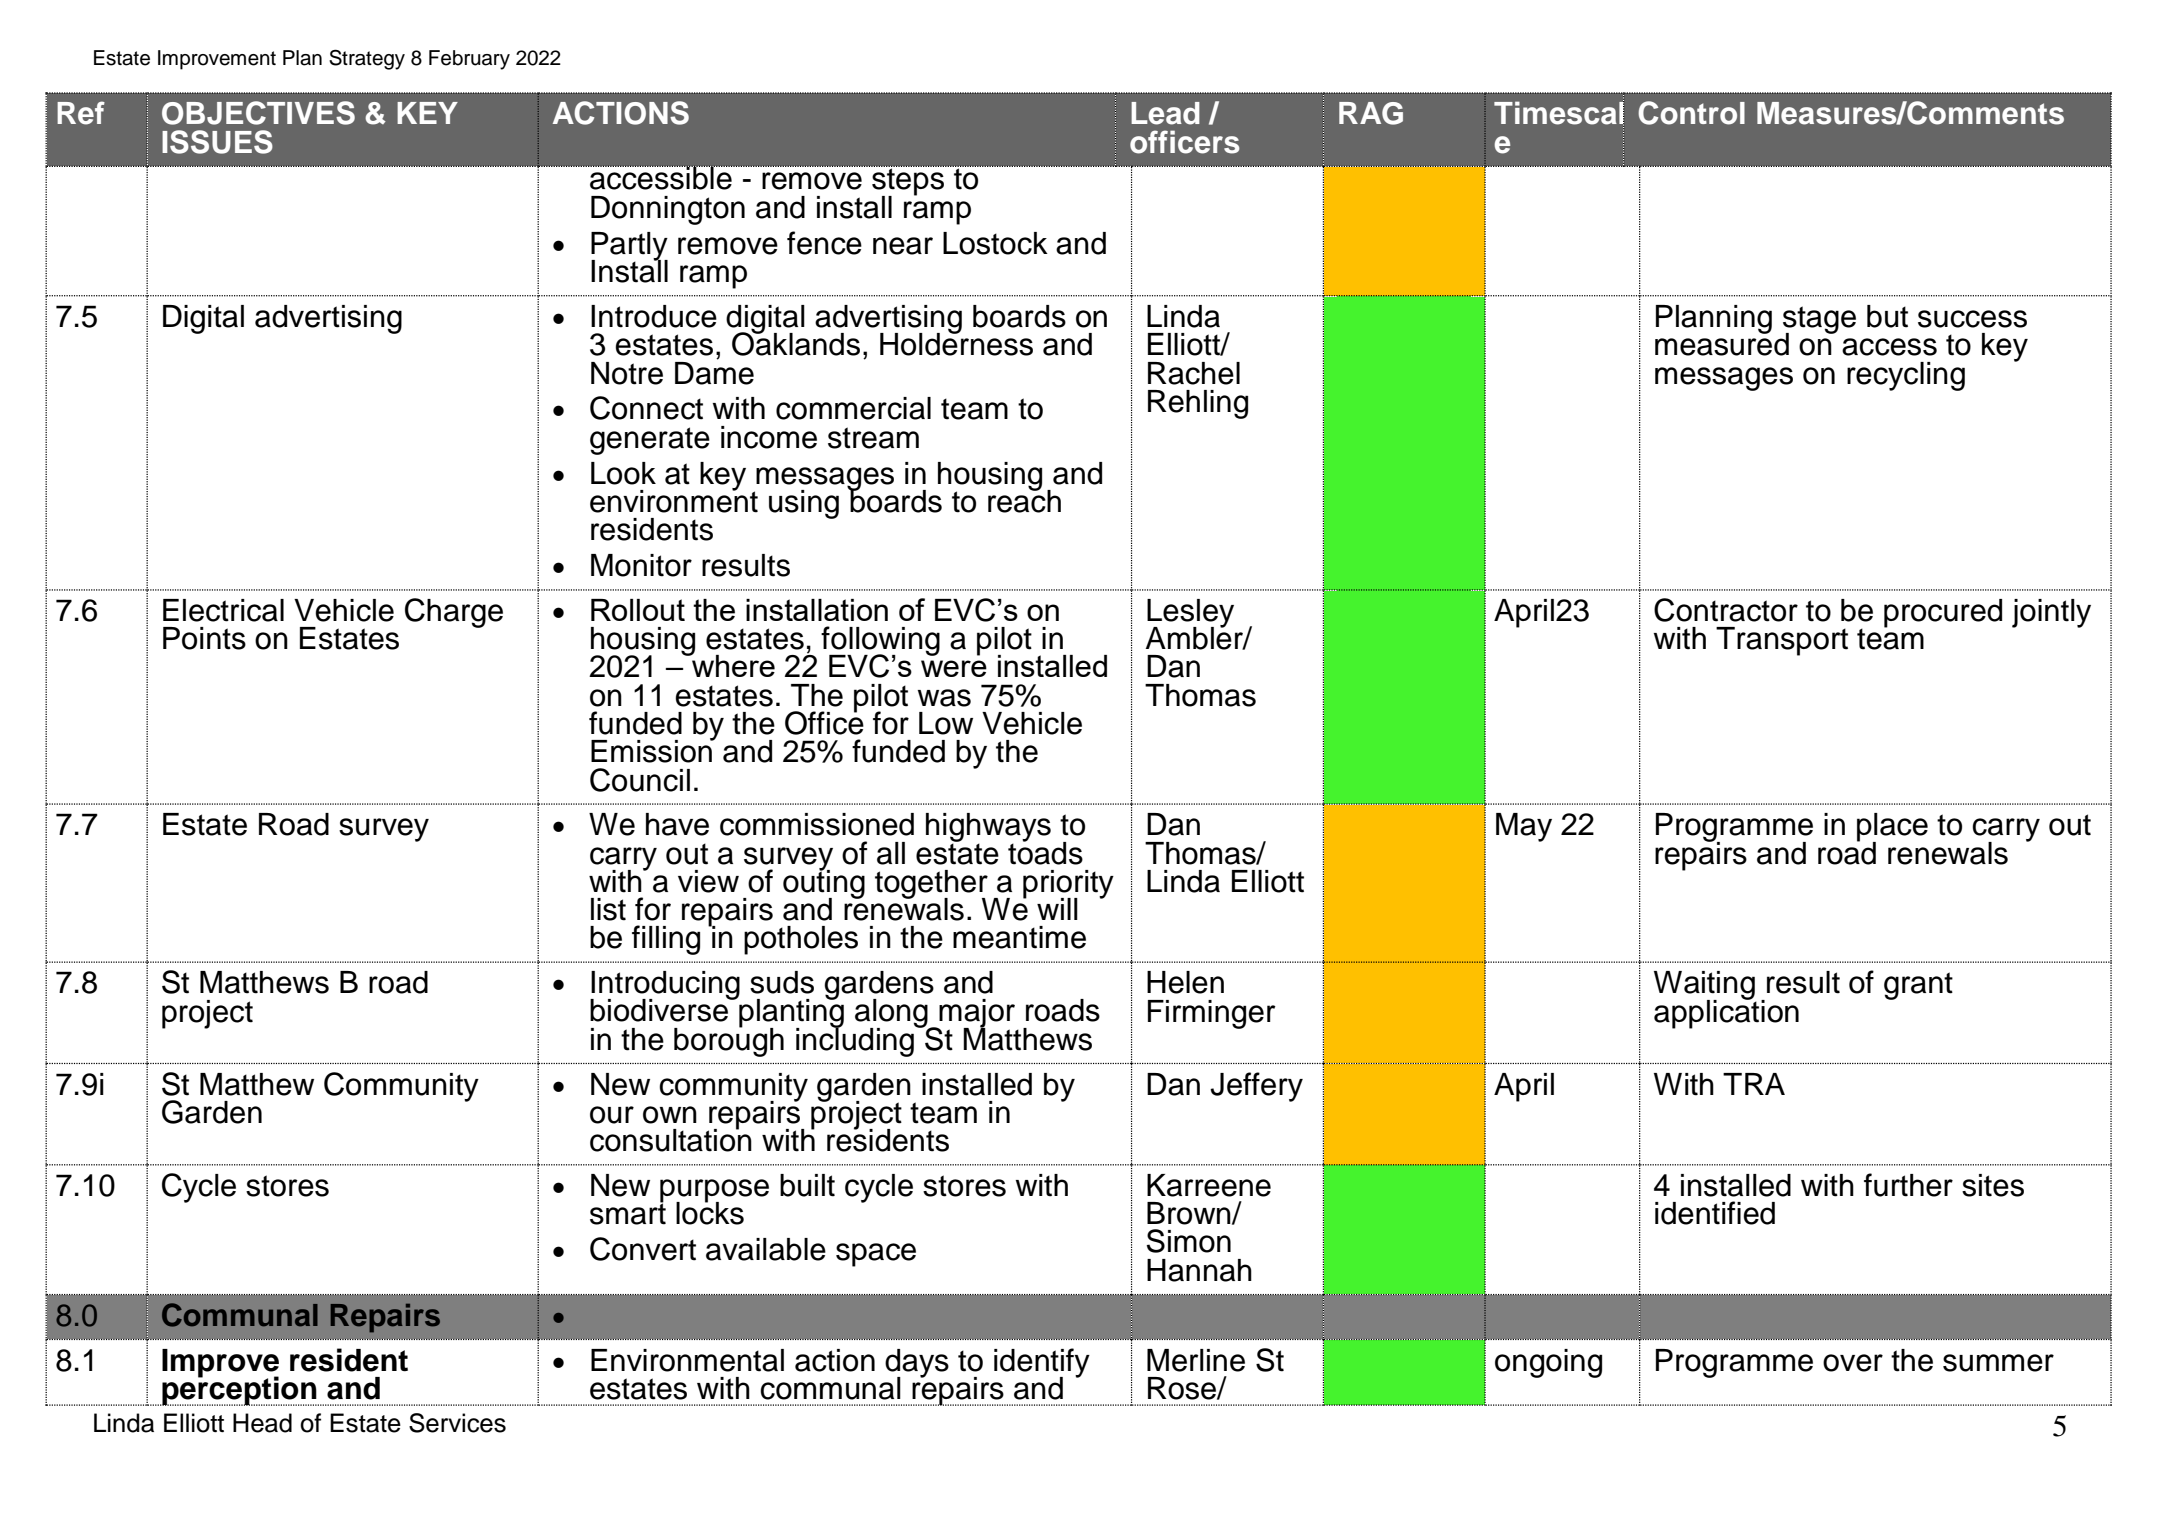 This page has height=1528, width=2160. I want to click on Connect, so click(646, 408).
